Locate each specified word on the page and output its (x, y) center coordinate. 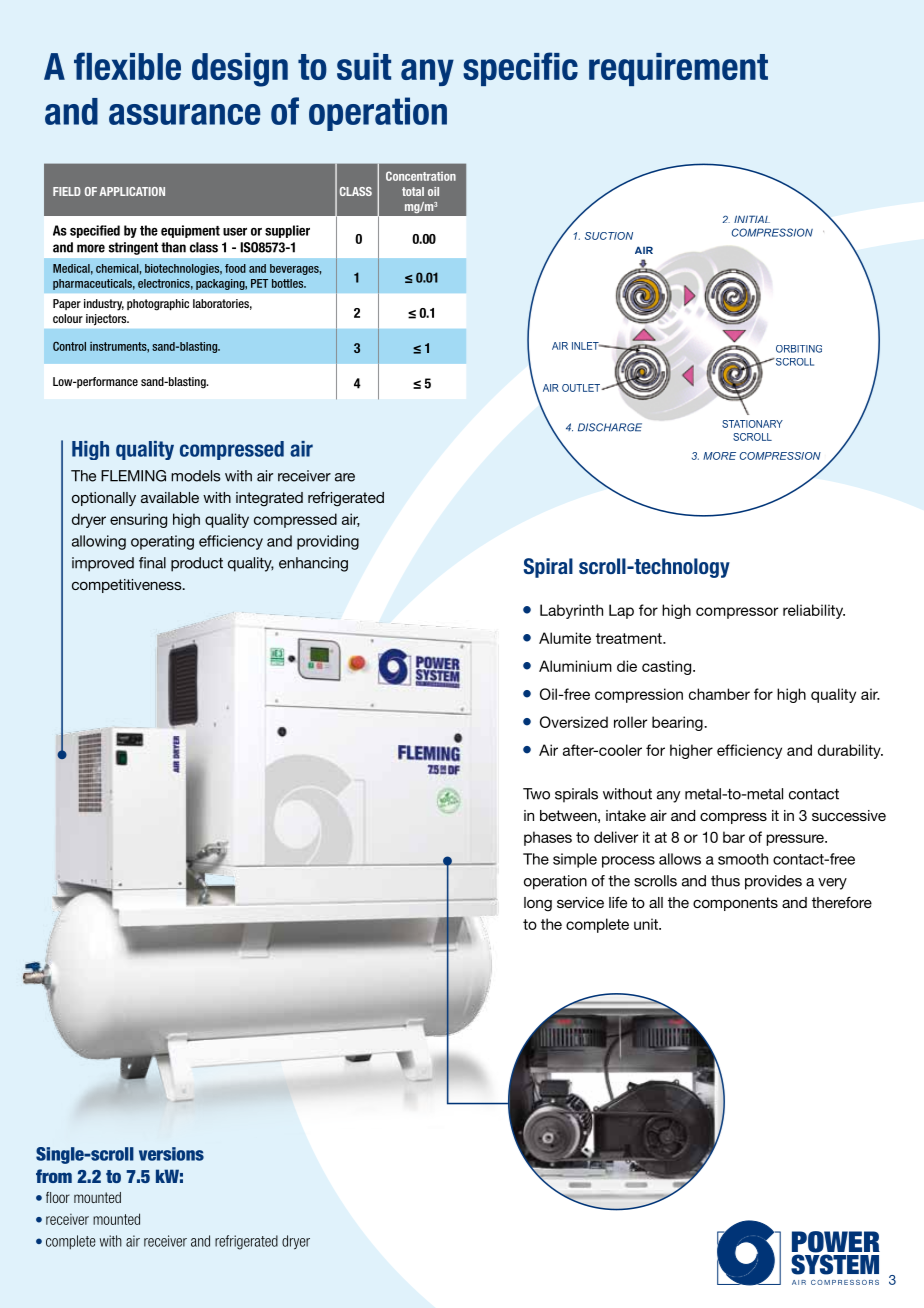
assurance (185, 114)
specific (520, 69)
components (735, 904)
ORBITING (799, 349)
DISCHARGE (610, 427)
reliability (814, 611)
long (538, 904)
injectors (107, 319)
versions (171, 1154)
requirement (678, 69)
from (54, 1176)
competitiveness (128, 586)
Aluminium (575, 666)
